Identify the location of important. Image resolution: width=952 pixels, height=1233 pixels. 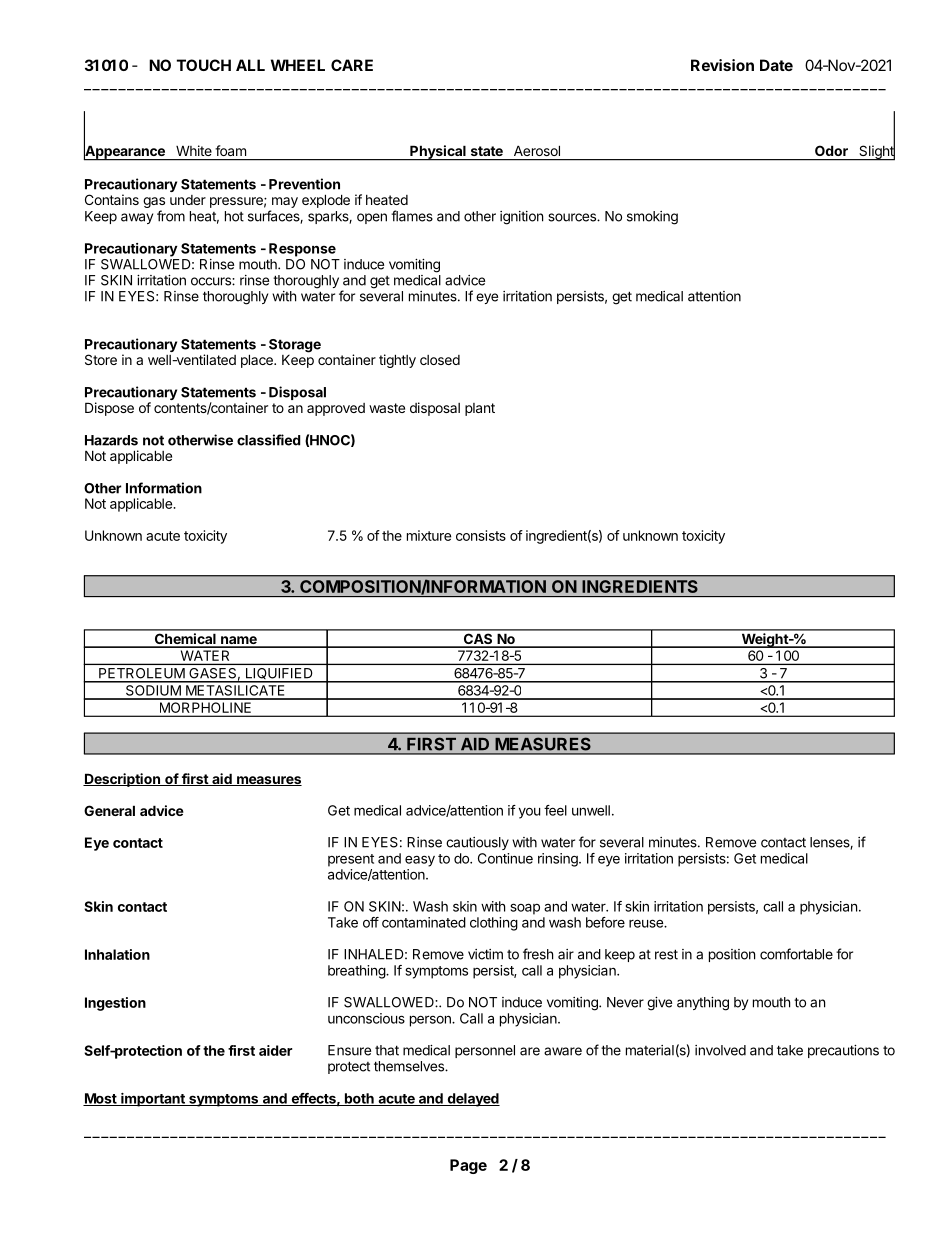
(153, 1100).
